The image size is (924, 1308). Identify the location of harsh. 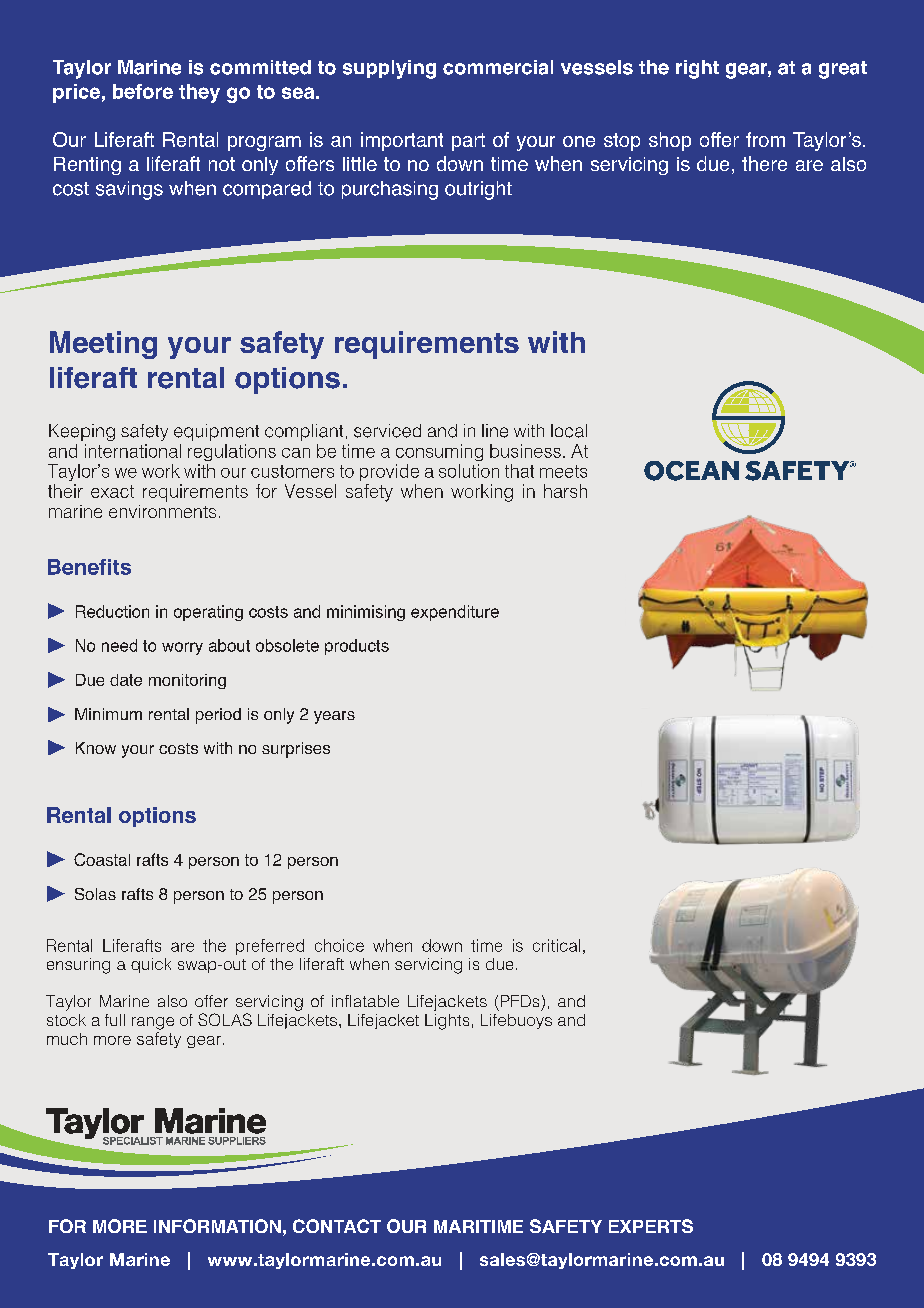
(565, 491).
